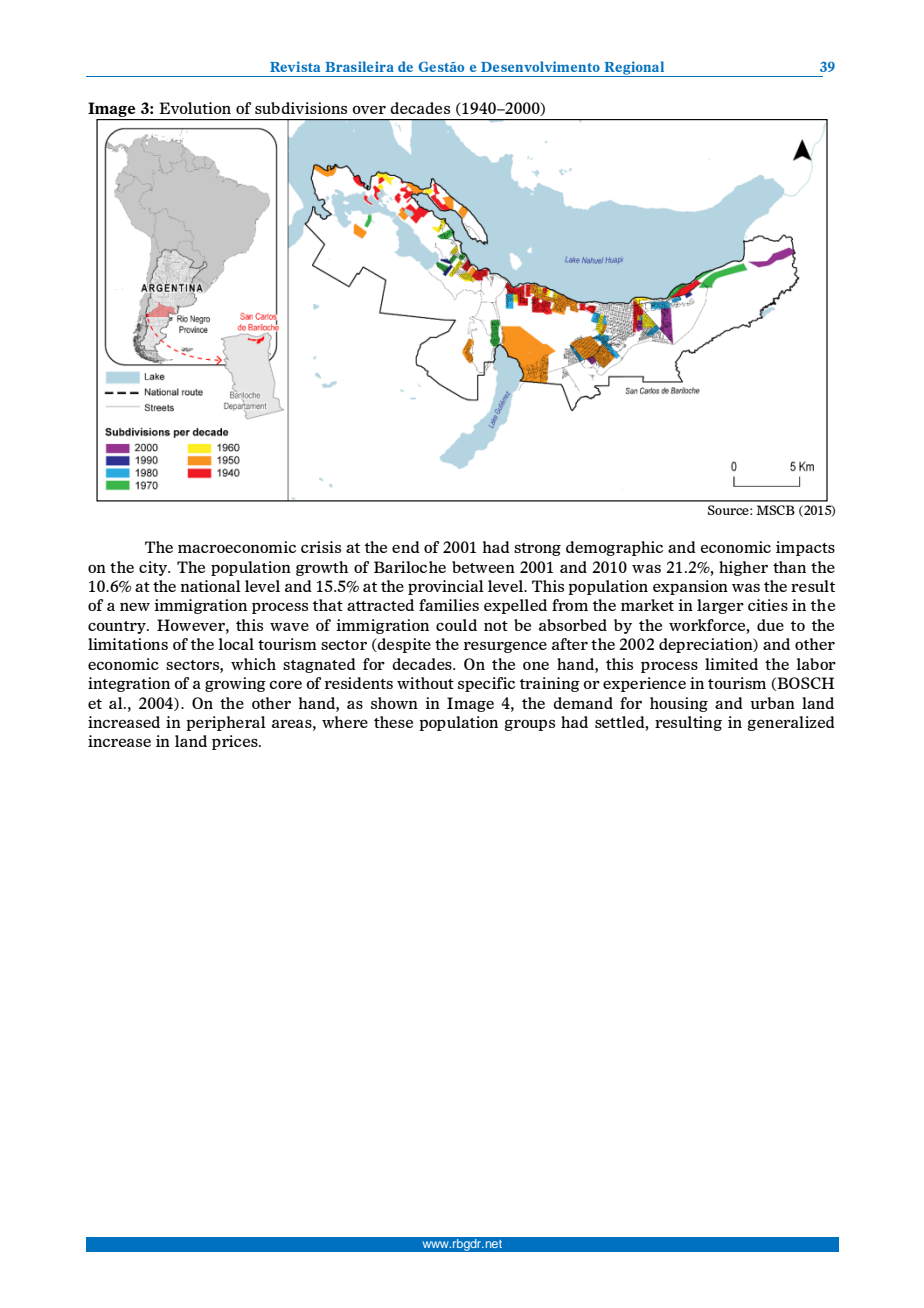  What do you see at coordinates (226, 723) in the screenshot?
I see `peripheral` at bounding box center [226, 723].
